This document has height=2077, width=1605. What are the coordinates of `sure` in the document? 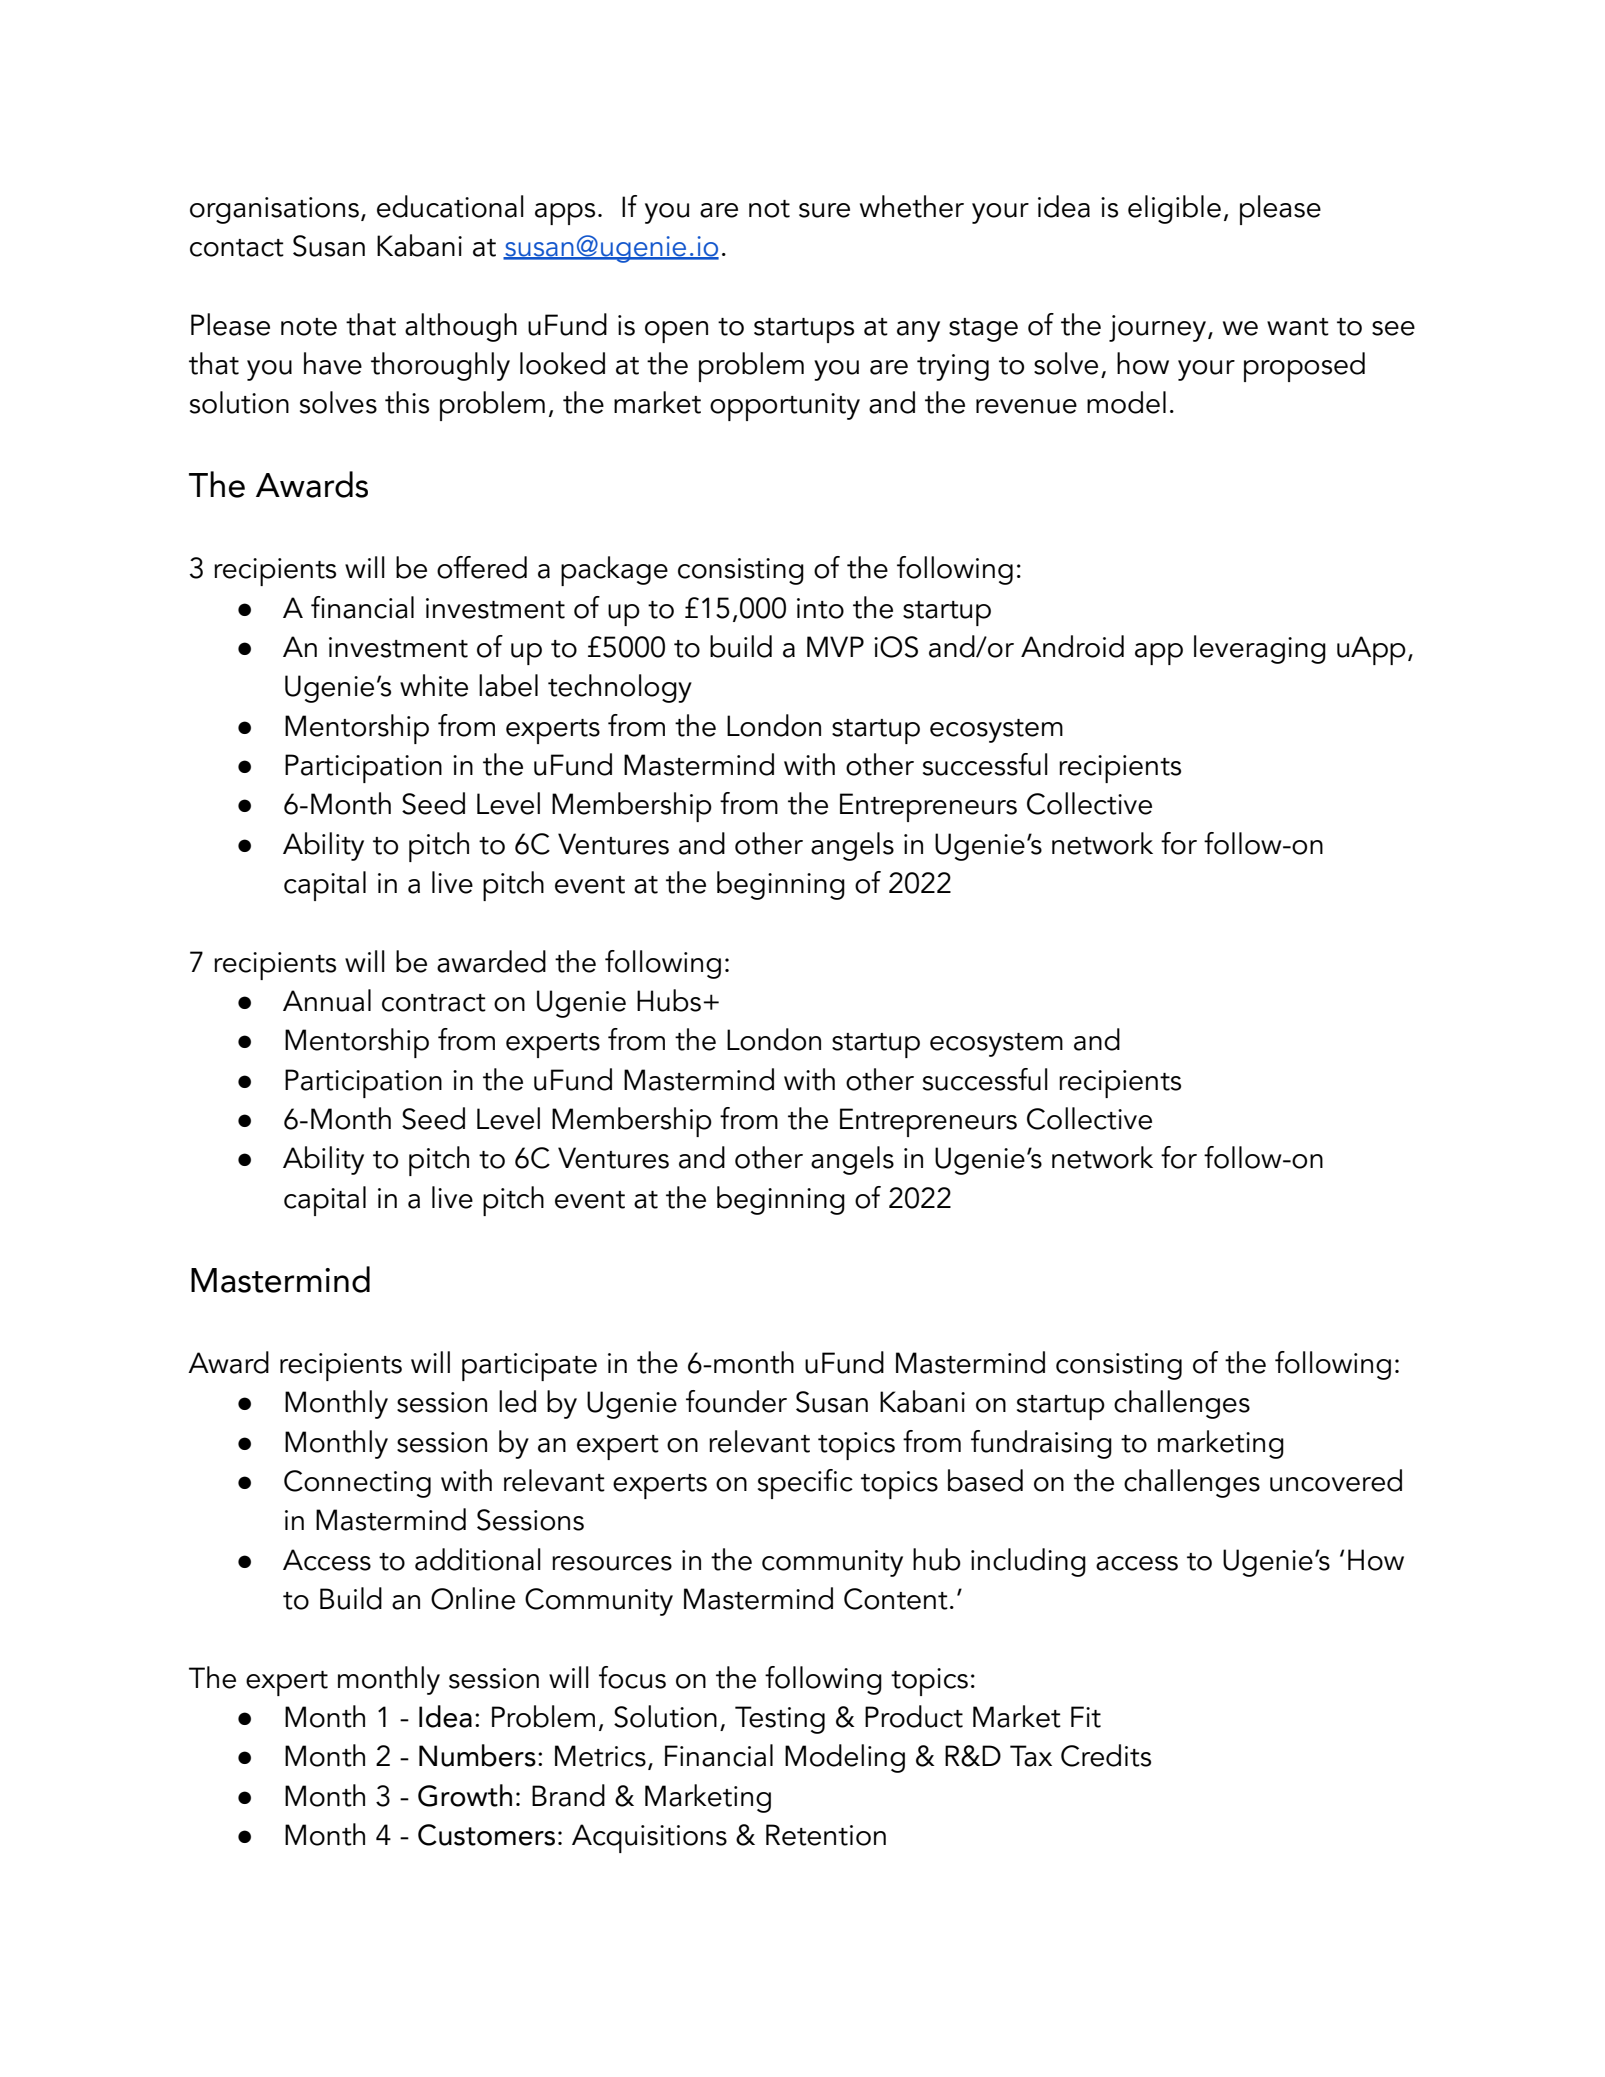 It's located at (824, 210).
